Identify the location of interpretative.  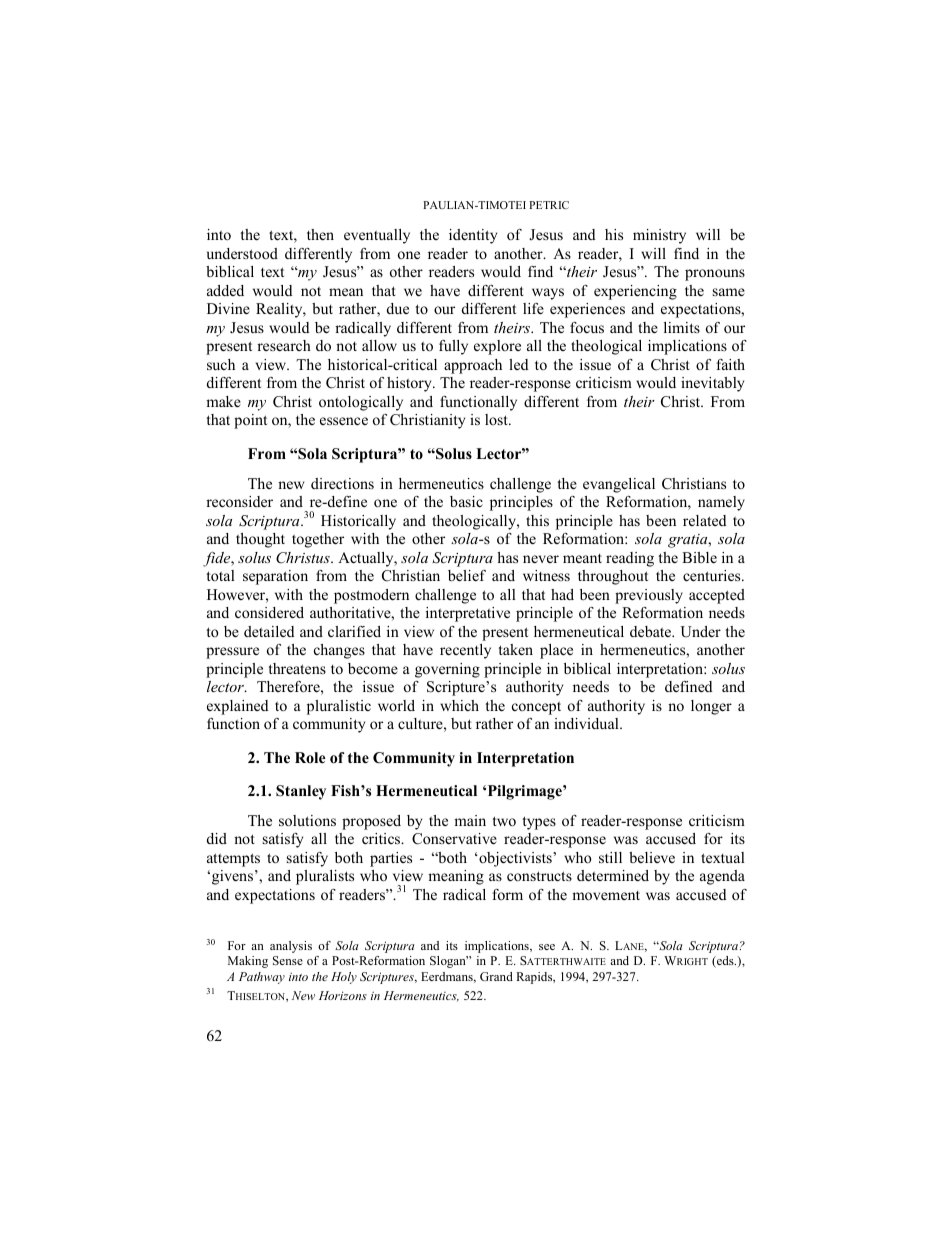
(468, 614).
